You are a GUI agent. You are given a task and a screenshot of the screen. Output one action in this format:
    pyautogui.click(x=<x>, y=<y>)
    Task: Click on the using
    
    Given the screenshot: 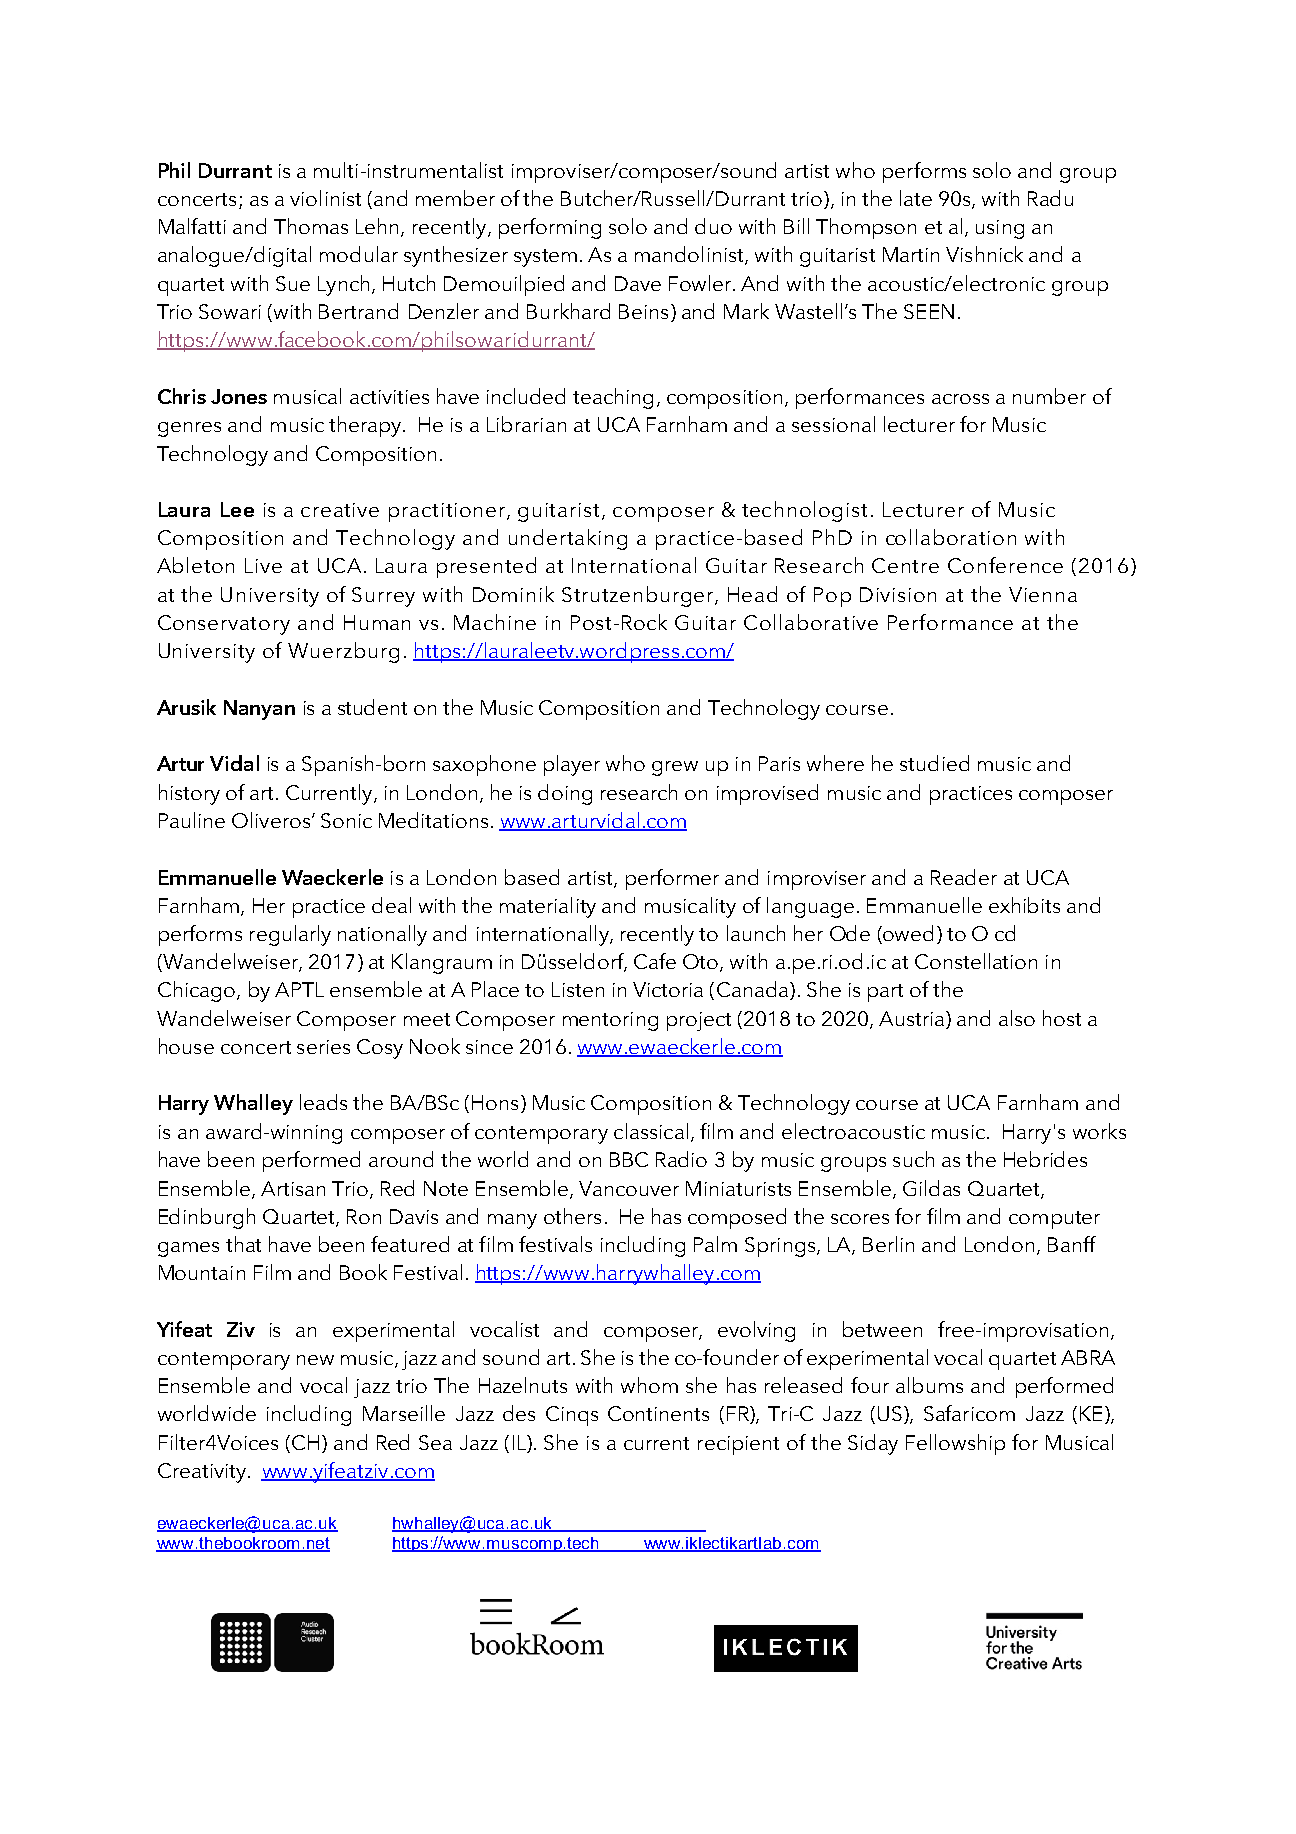 What is the action you would take?
    pyautogui.click(x=1000, y=229)
